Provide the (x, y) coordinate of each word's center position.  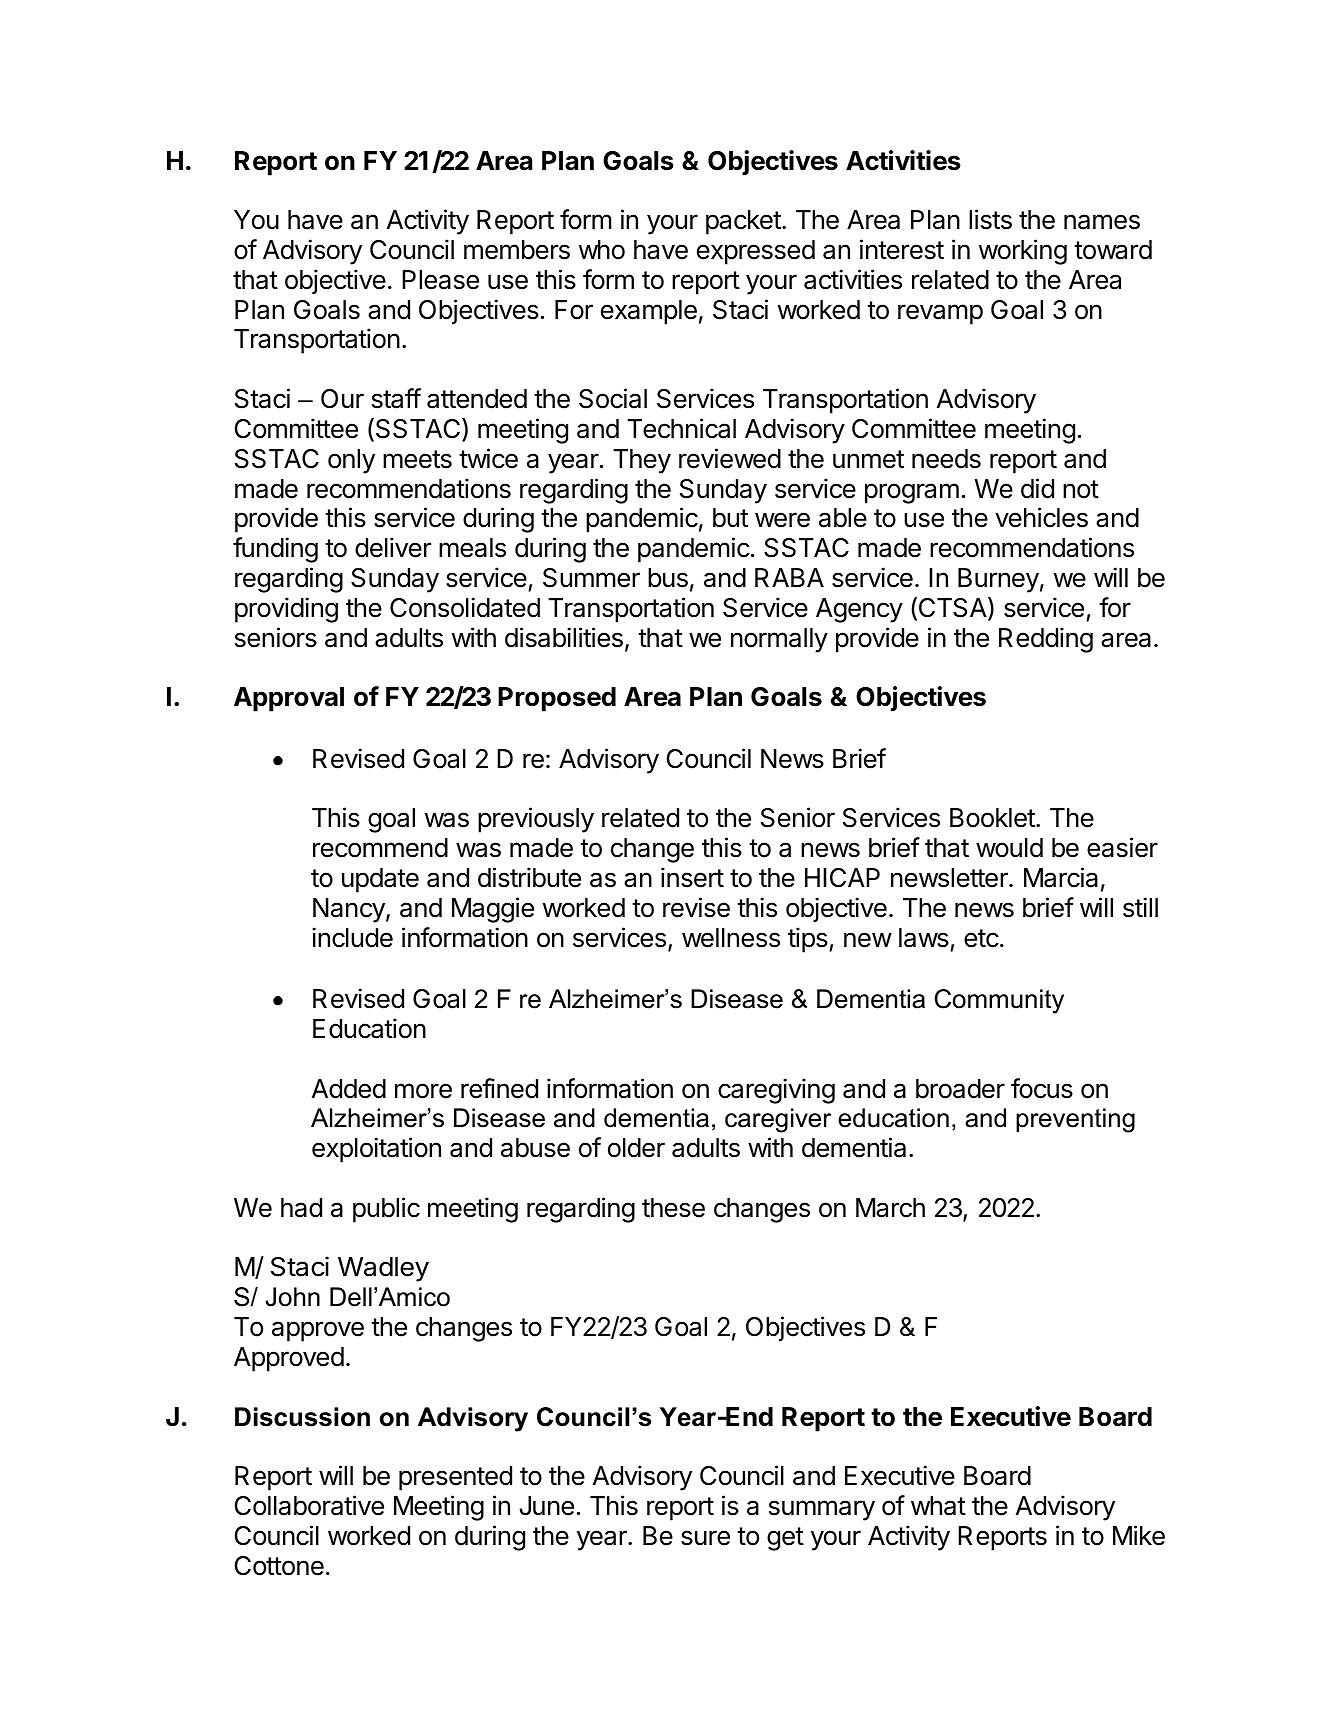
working (1023, 252)
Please (440, 280)
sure (705, 1538)
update (380, 880)
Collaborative (309, 1505)
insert (692, 877)
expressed (756, 252)
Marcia (1061, 877)
